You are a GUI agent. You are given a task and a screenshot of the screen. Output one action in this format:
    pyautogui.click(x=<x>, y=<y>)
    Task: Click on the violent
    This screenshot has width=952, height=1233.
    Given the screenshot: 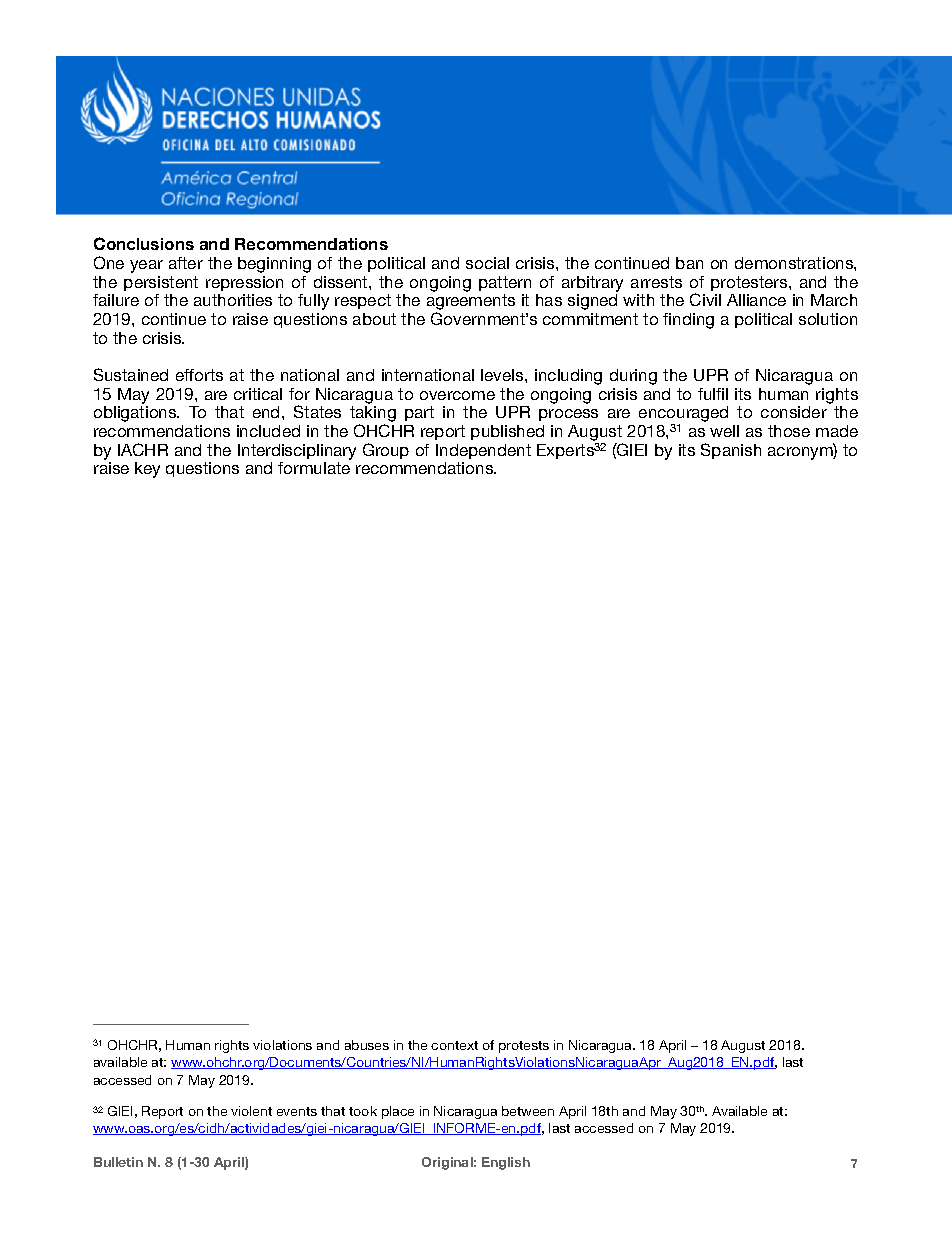 What is the action you would take?
    pyautogui.click(x=251, y=1111)
